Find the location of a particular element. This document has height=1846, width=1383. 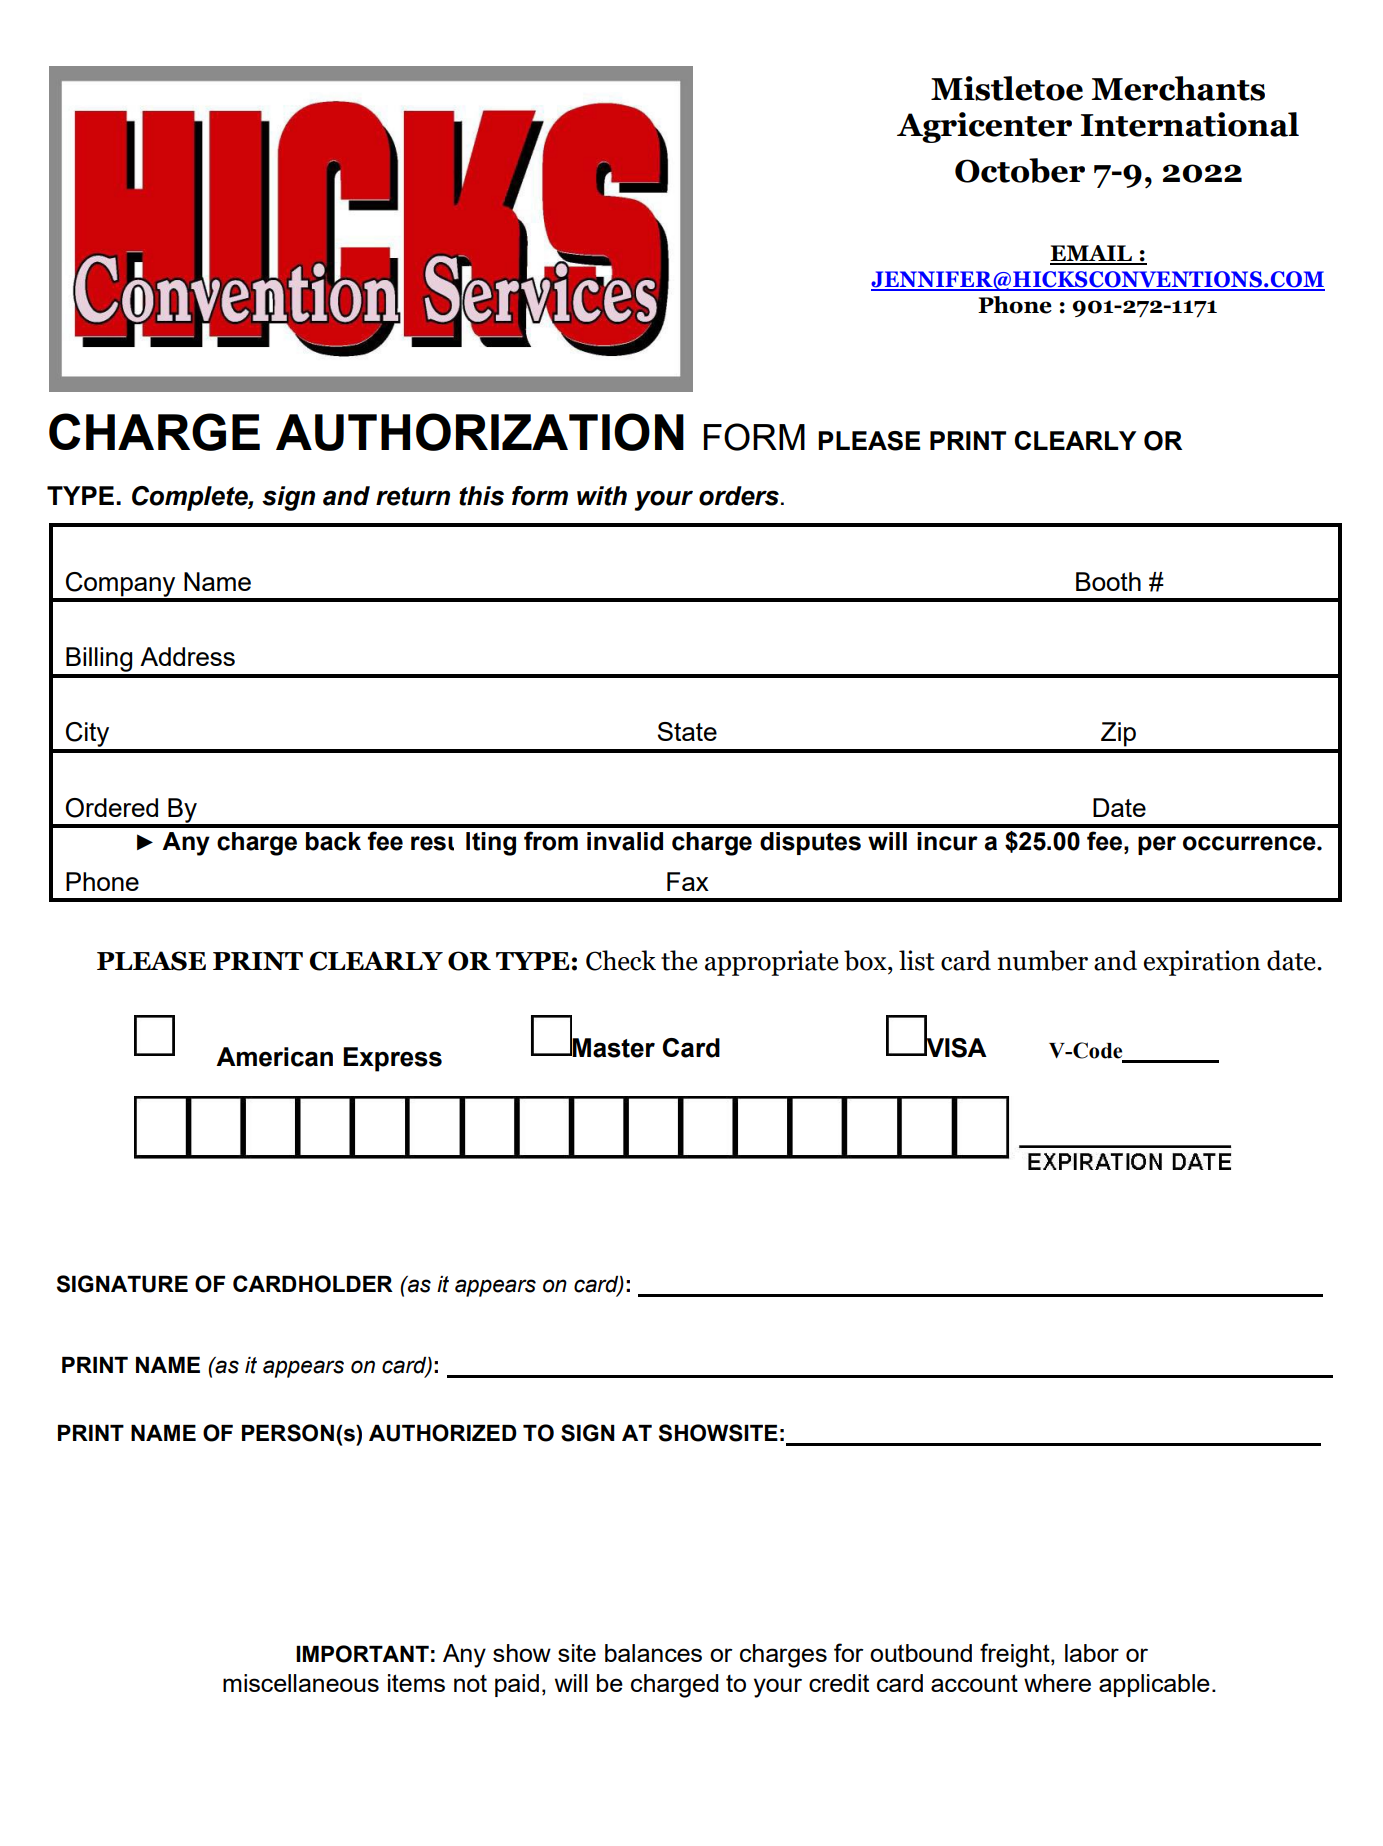

labor is located at coordinates (1092, 1653).
